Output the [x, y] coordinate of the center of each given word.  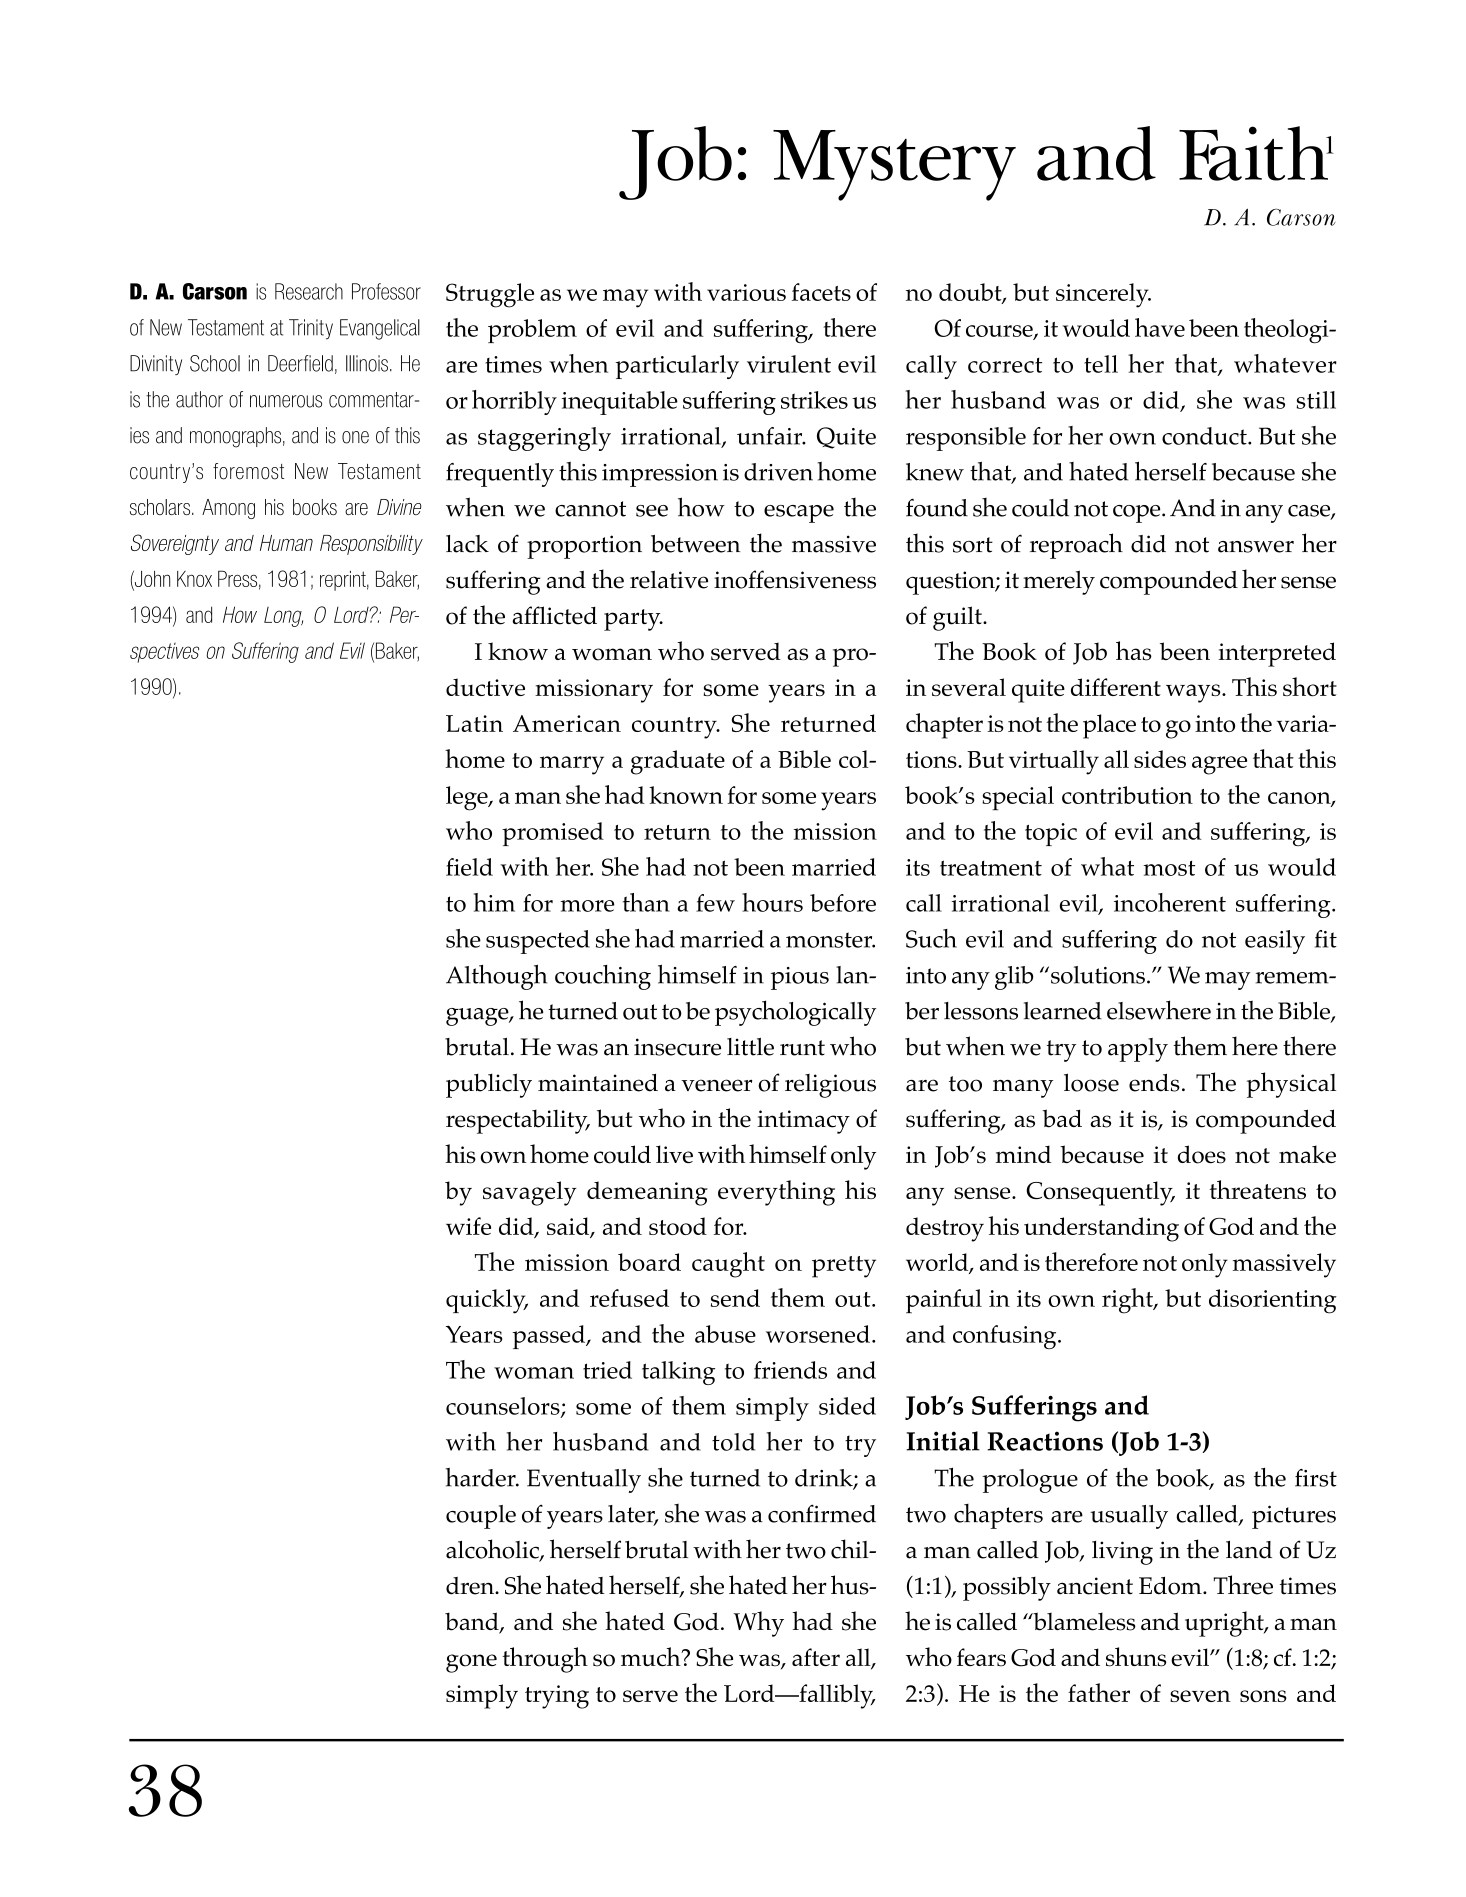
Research [309, 291]
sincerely [1103, 295]
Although [496, 977]
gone [471, 1663]
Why [758, 1624]
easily [1275, 942]
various [746, 292]
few [715, 903]
